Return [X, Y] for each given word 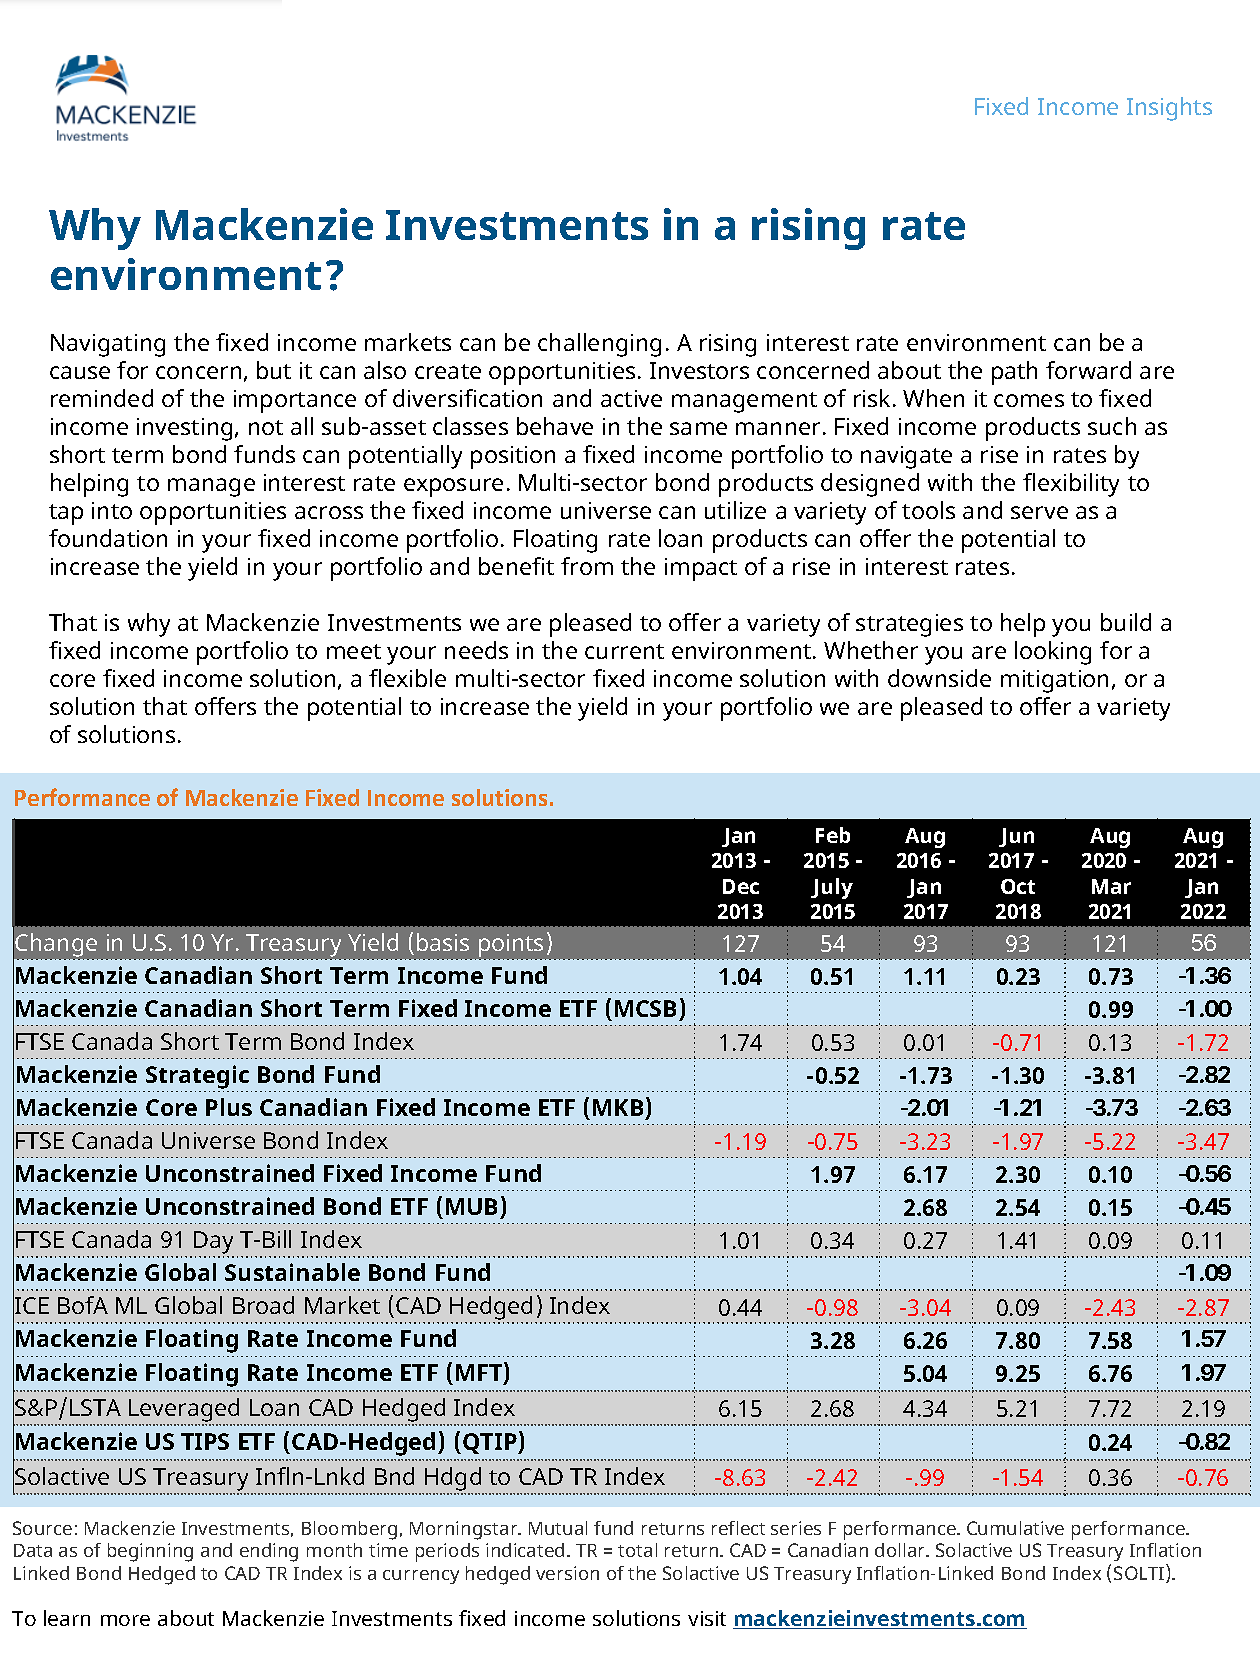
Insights [1169, 109]
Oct [1018, 886]
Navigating [108, 345]
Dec [741, 886]
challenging [599, 345]
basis [443, 942]
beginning [150, 1552]
